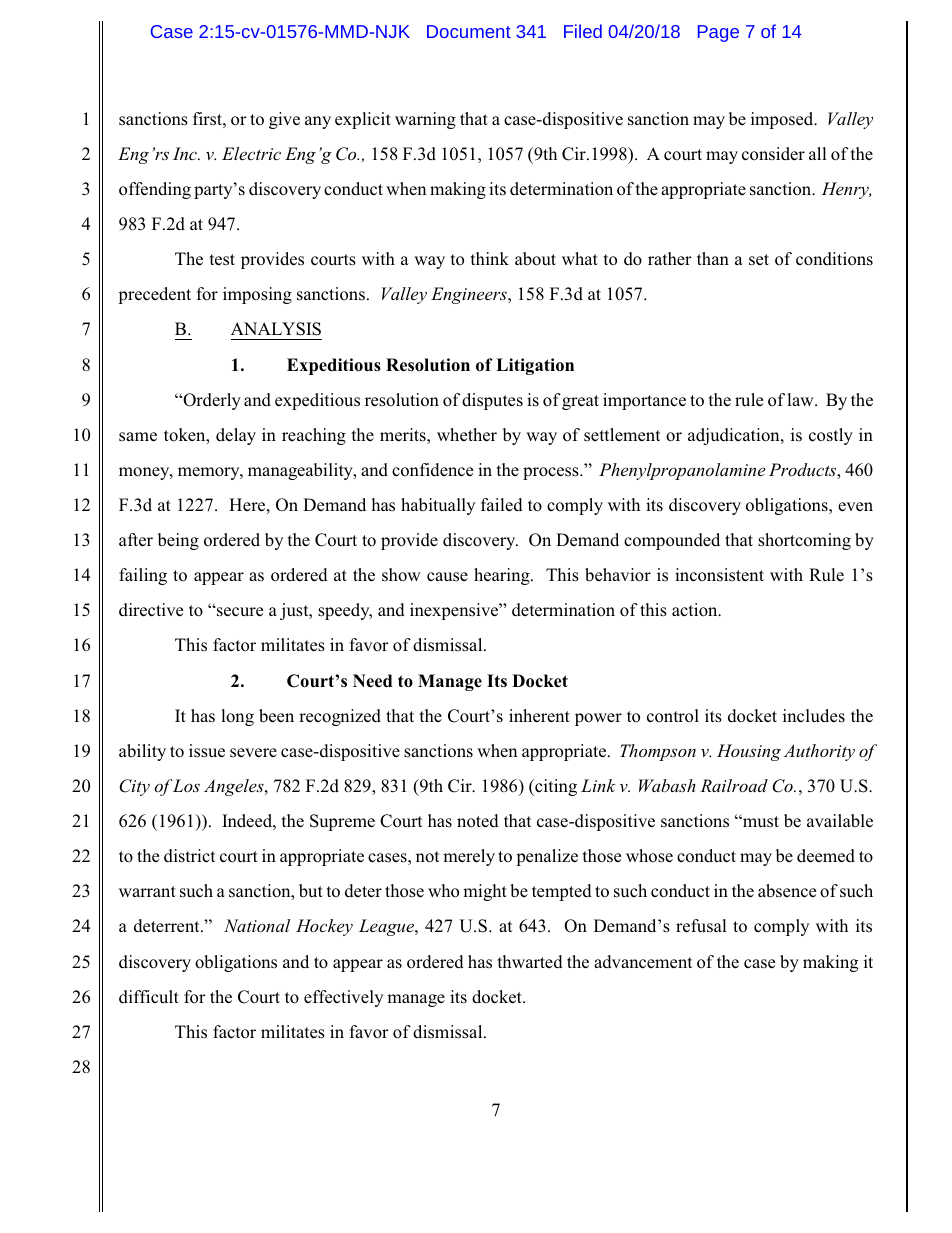 The height and width of the screenshot is (1233, 952). Describe the element at coordinates (178, 541) in the screenshot. I see `being` at that location.
